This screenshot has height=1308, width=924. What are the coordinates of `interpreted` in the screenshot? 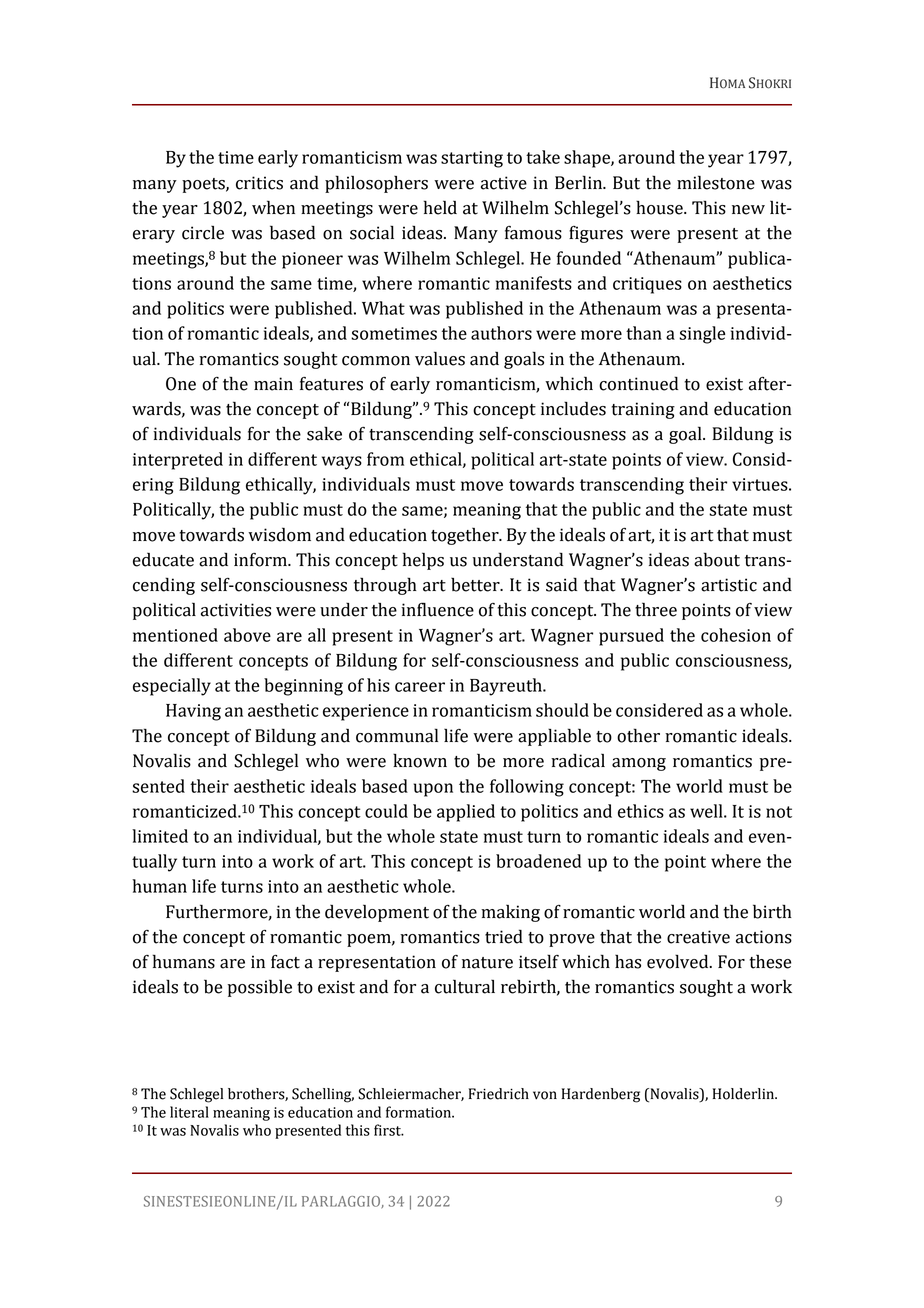 It's located at (178, 461).
